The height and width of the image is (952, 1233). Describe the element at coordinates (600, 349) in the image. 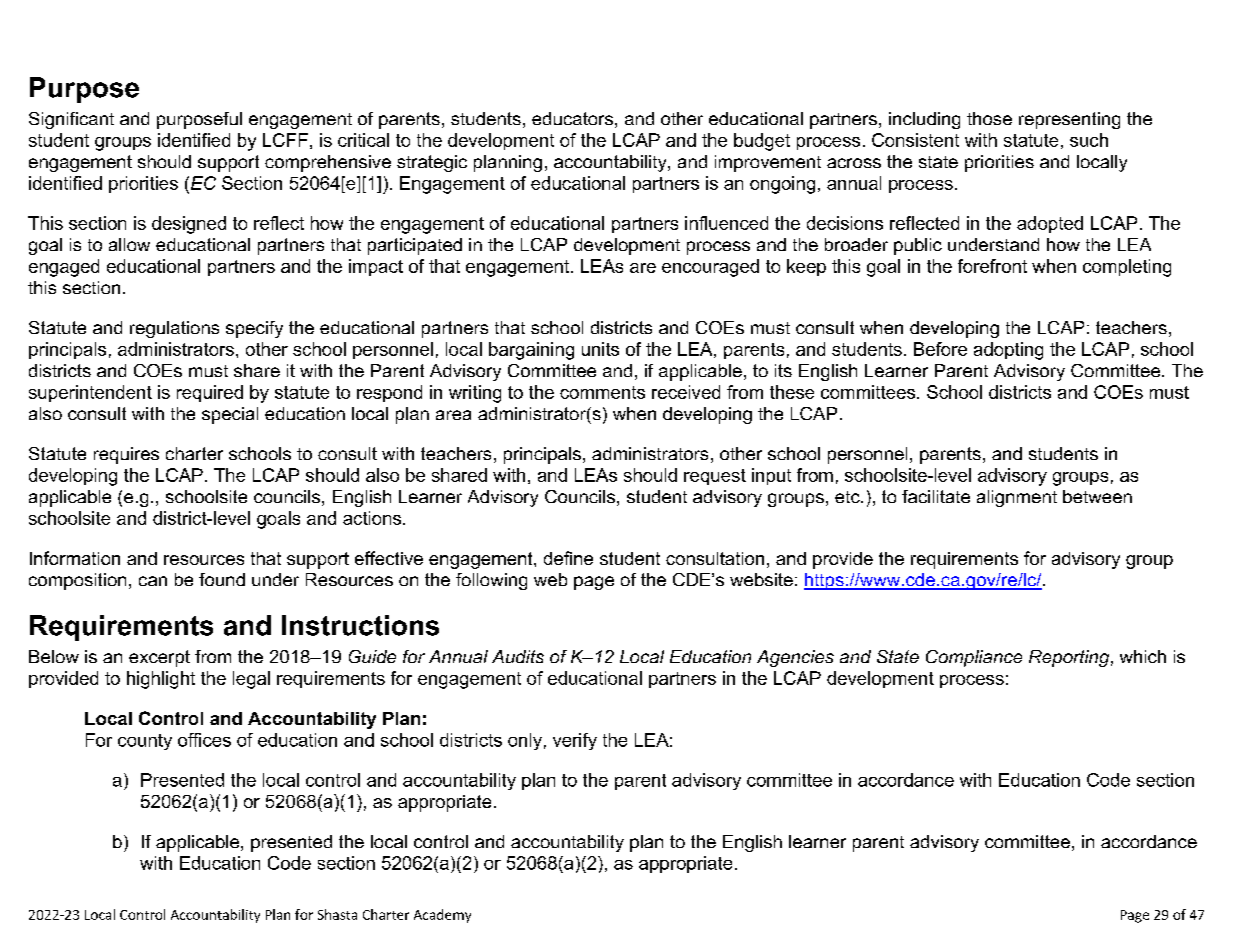

I see `units` at that location.
